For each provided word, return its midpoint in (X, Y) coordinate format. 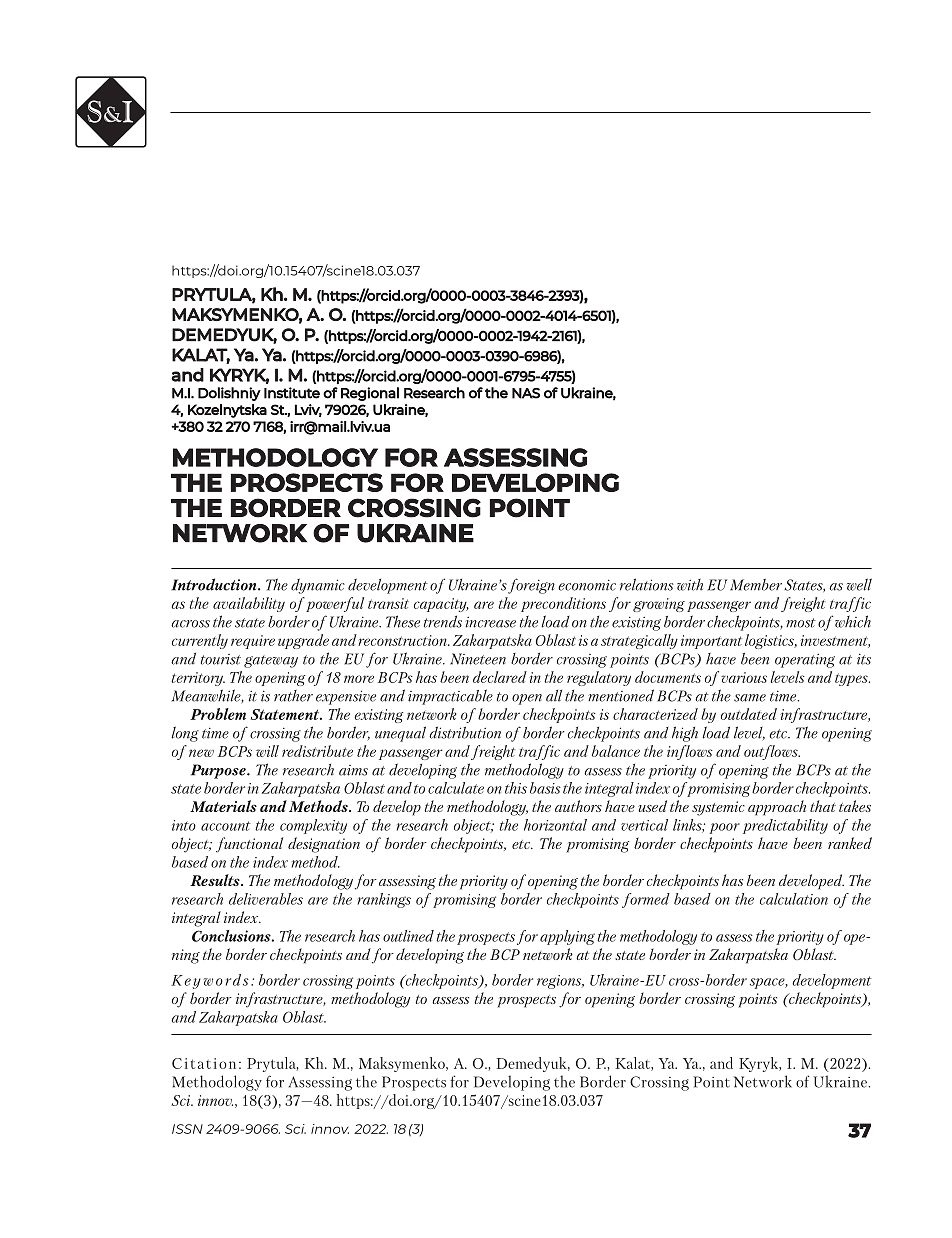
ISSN (187, 1129)
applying (567, 937)
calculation (794, 899)
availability (249, 604)
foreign (531, 586)
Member (756, 585)
